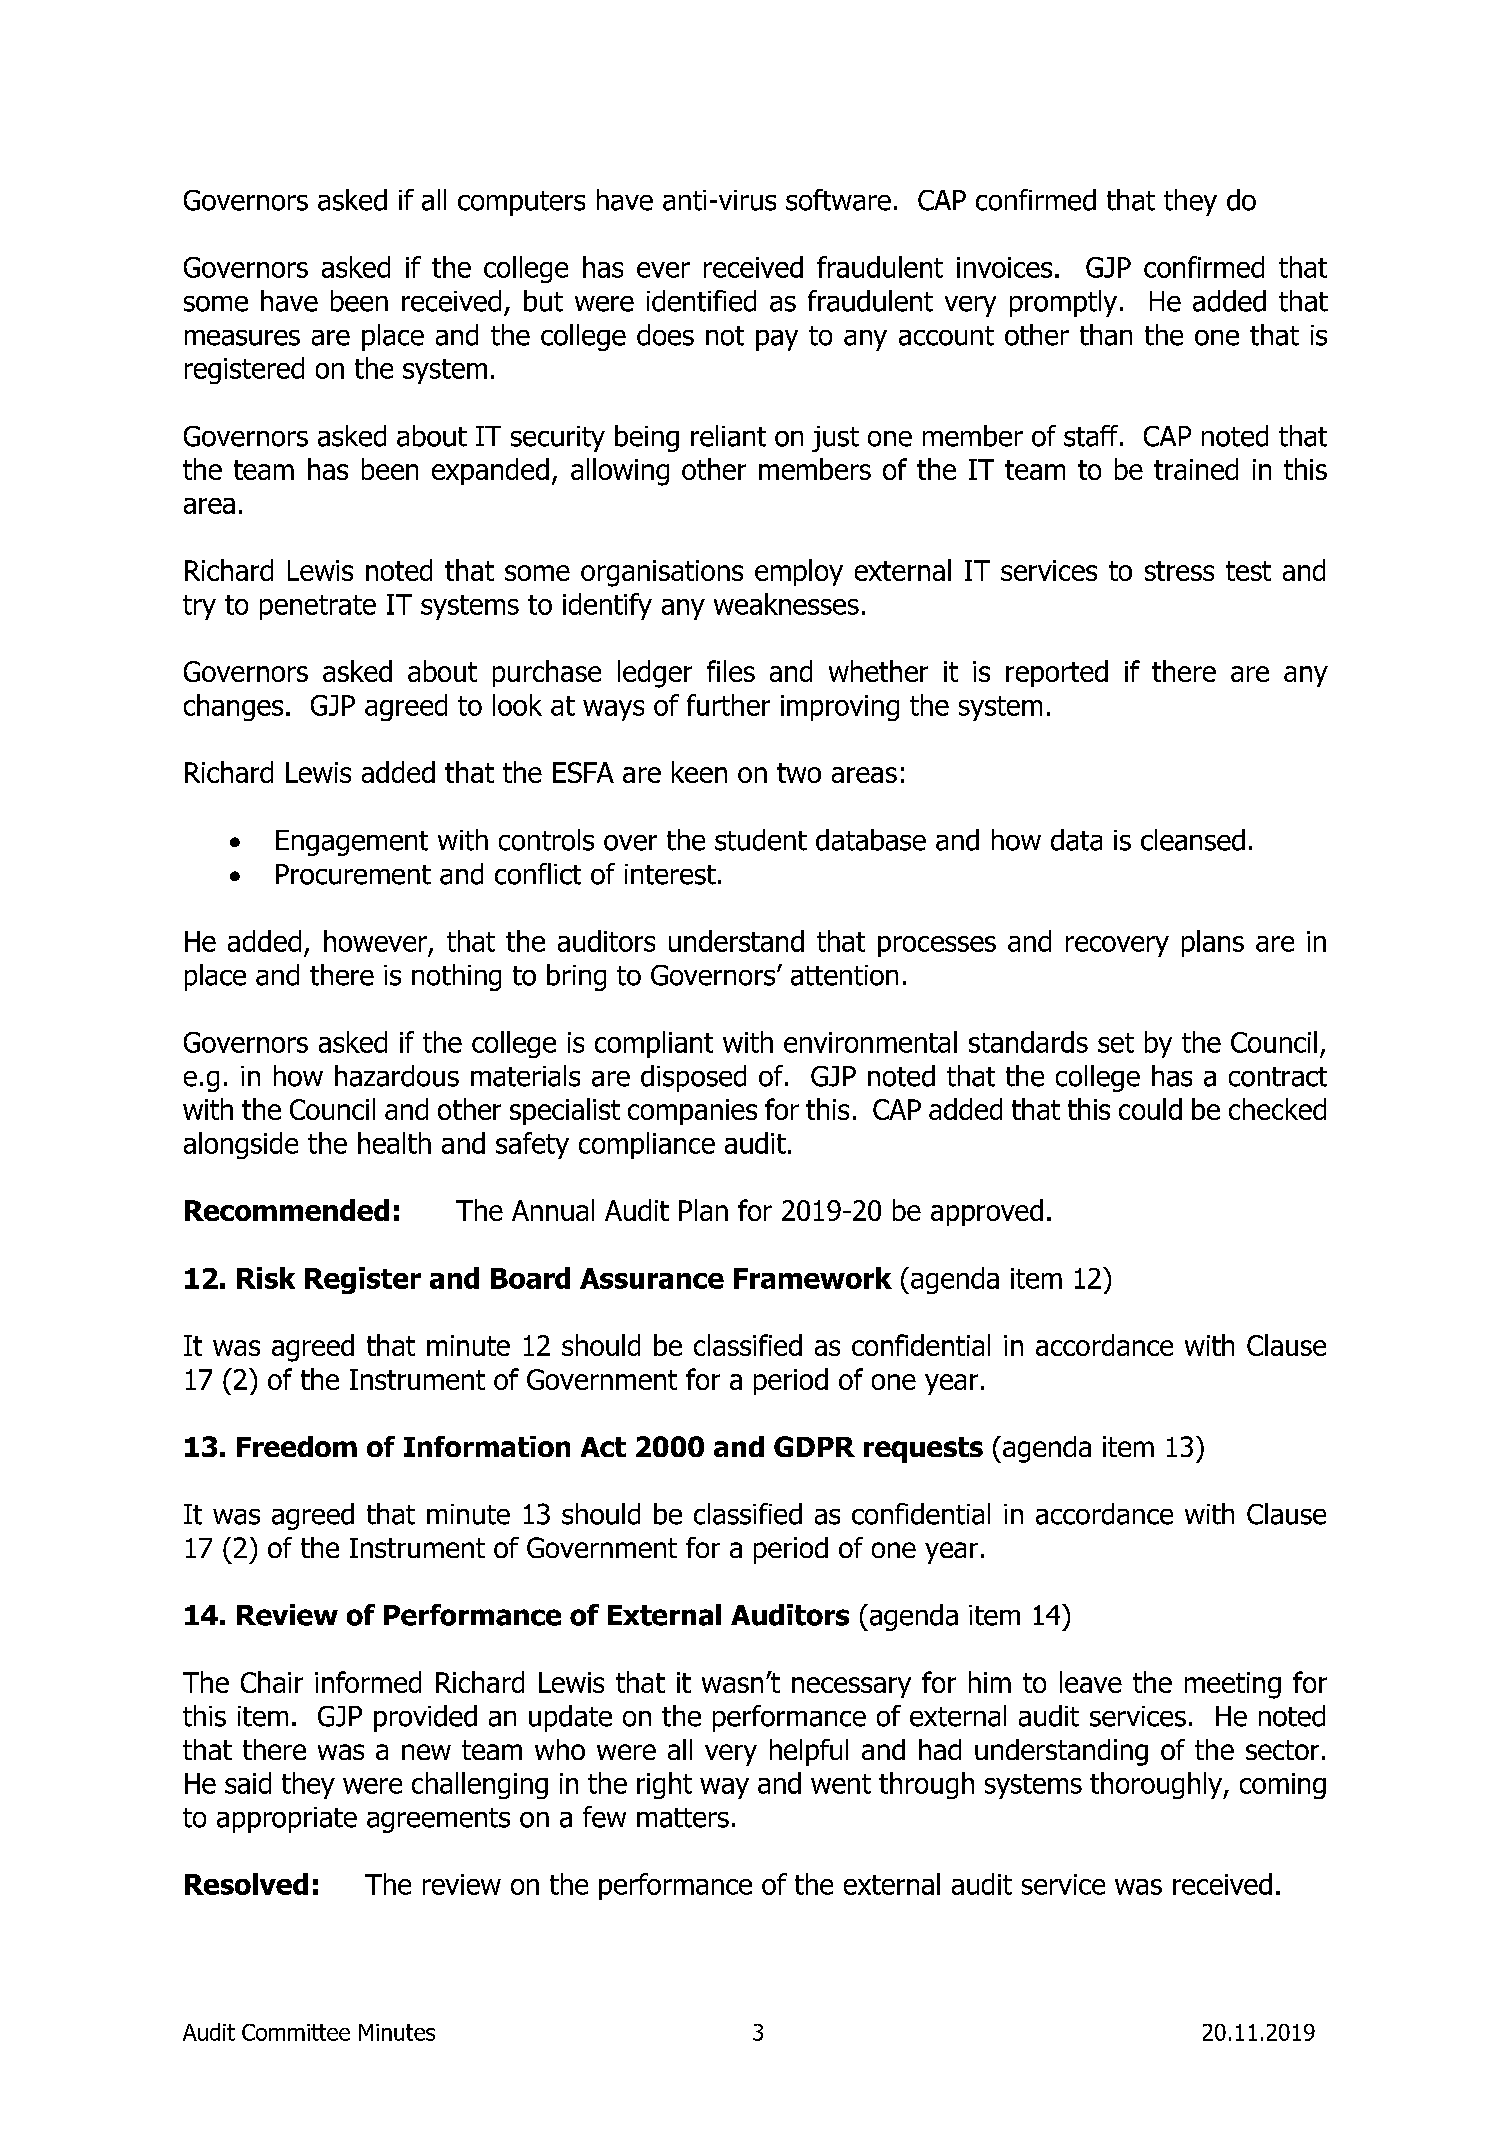 Image resolution: width=1510 pixels, height=2135 pixels. Describe the element at coordinates (1091, 1682) in the screenshot. I see `leave` at that location.
